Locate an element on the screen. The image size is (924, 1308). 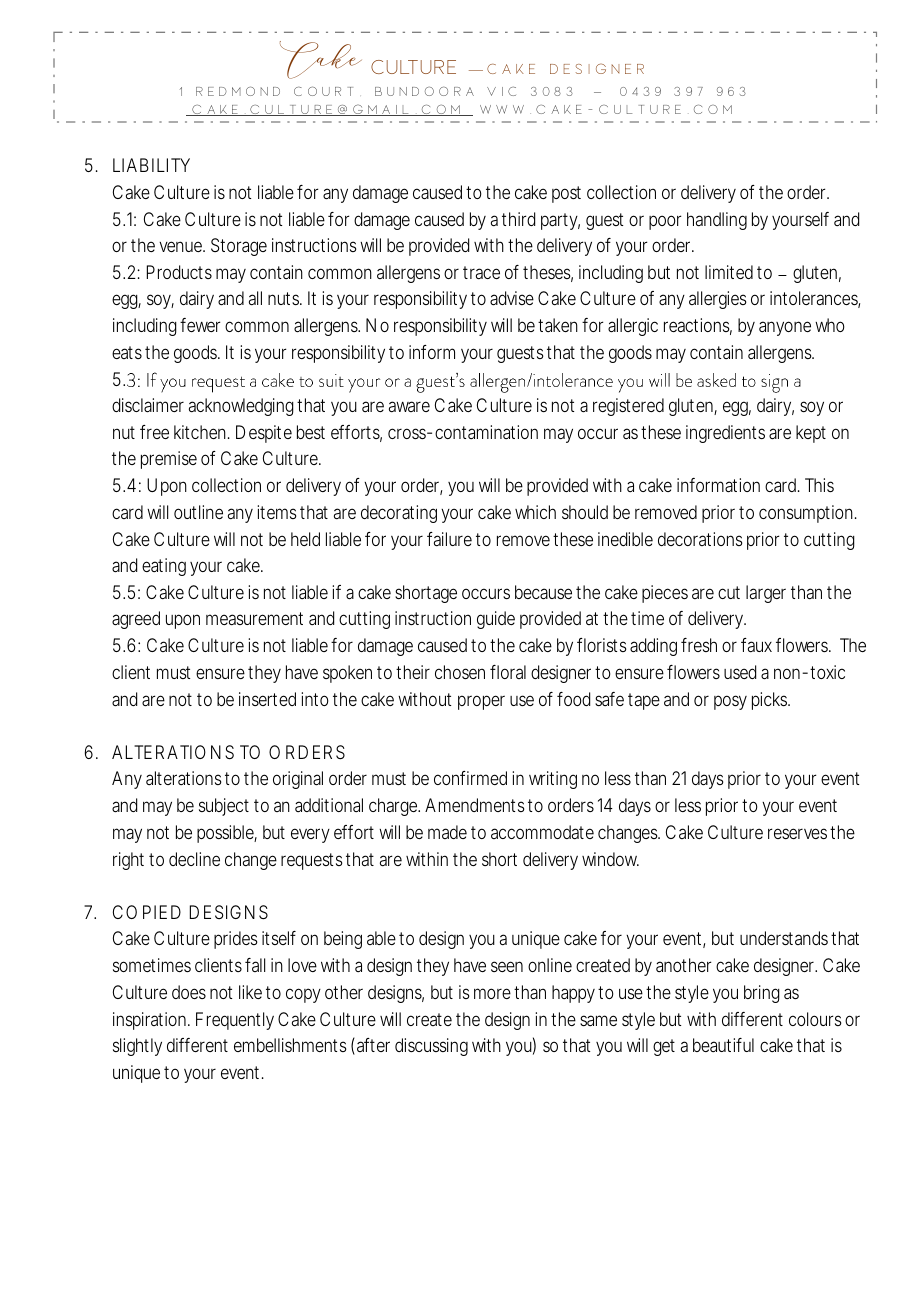
beautiful is located at coordinates (723, 1045).
